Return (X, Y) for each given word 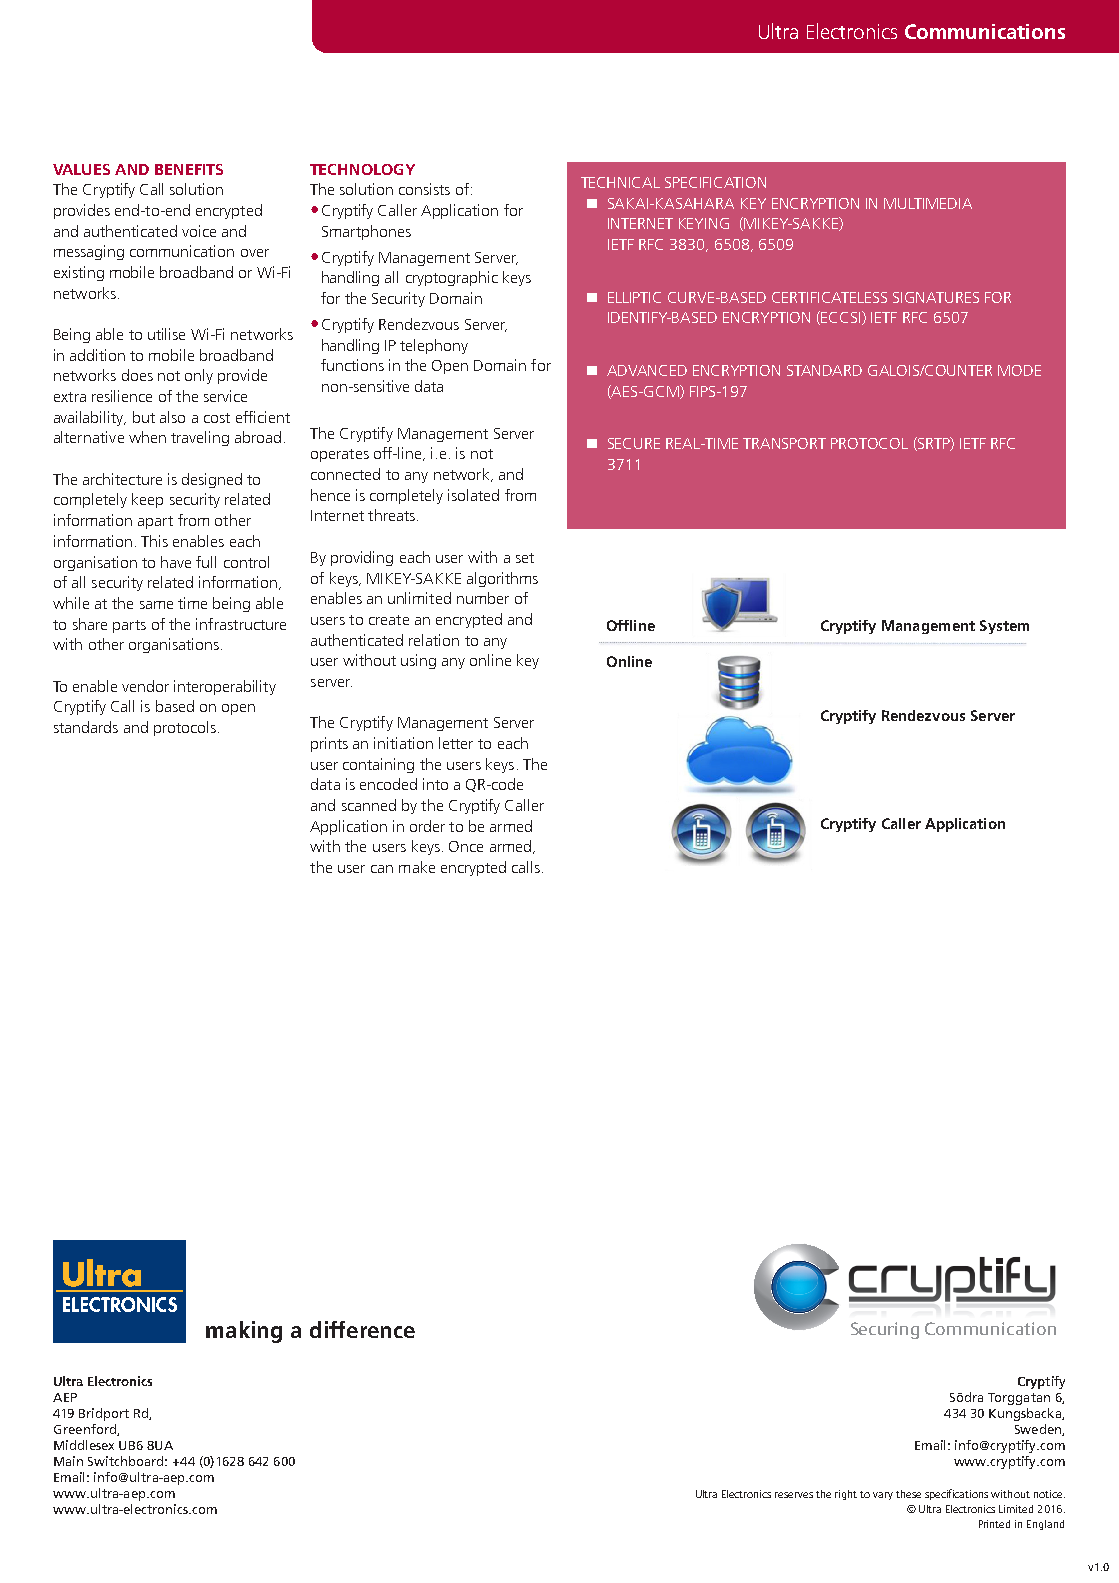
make (417, 867)
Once (466, 846)
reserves (794, 1495)
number (483, 598)
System (1004, 627)
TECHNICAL (620, 182)
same (156, 605)
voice (199, 231)
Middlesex (84, 1445)
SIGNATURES (936, 297)
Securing (885, 1330)
